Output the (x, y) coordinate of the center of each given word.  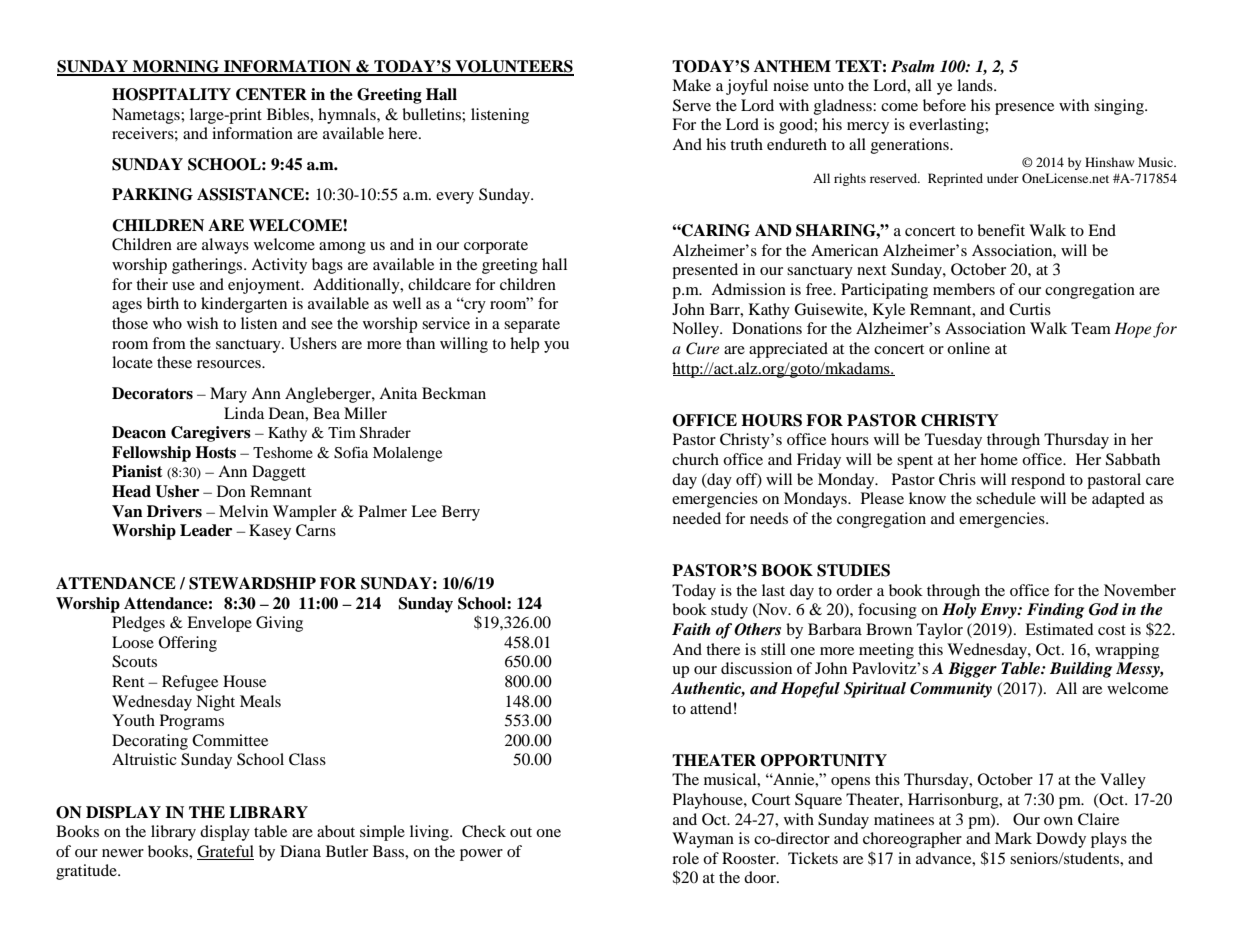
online (968, 348)
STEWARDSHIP (252, 583)
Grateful (225, 851)
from (169, 343)
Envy (999, 611)
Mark (1013, 838)
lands (976, 85)
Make (691, 85)
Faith (691, 629)
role (685, 858)
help (524, 345)
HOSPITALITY (171, 94)
